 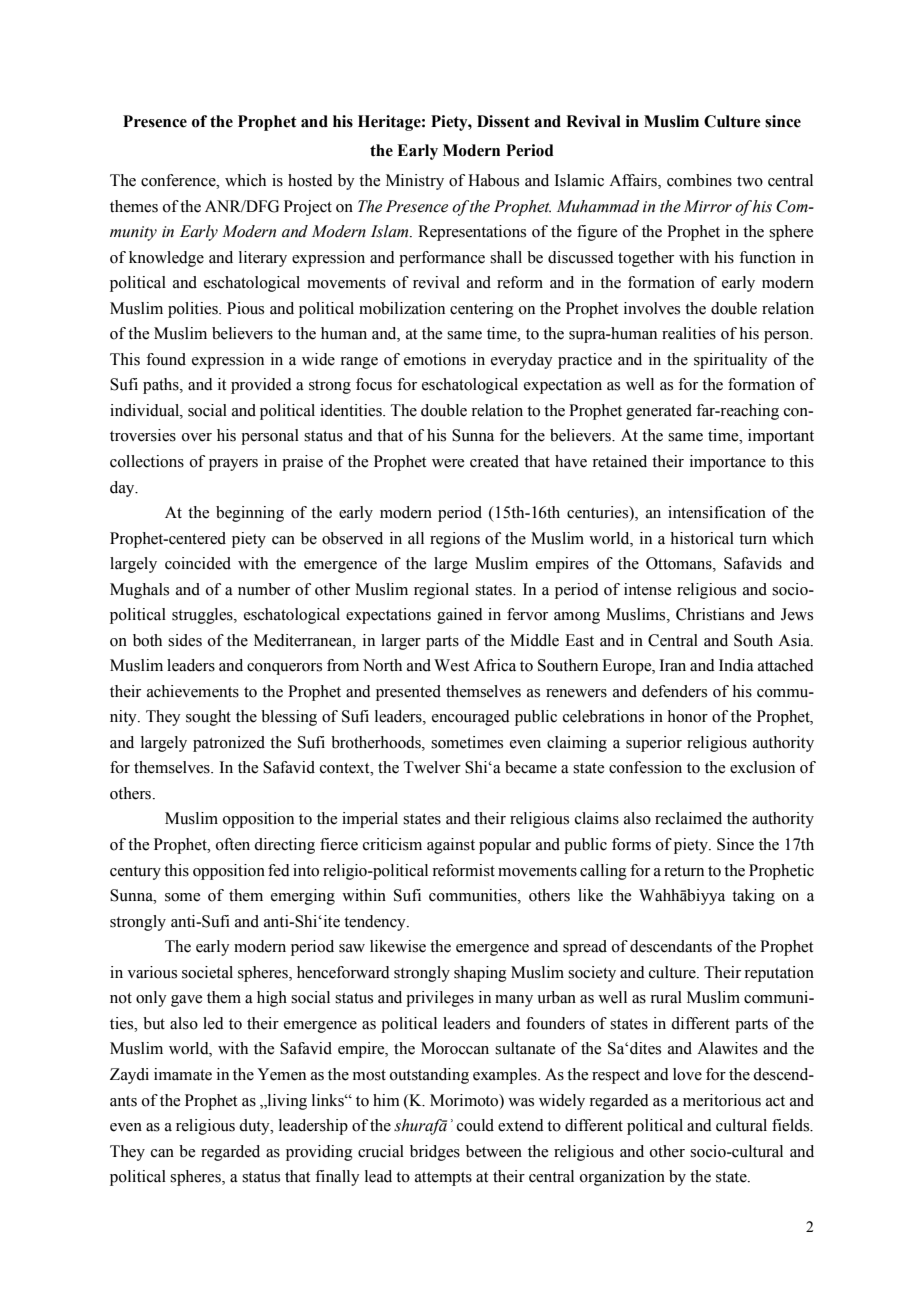 What do you see at coordinates (451, 665) in the page?
I see `West` at bounding box center [451, 665].
